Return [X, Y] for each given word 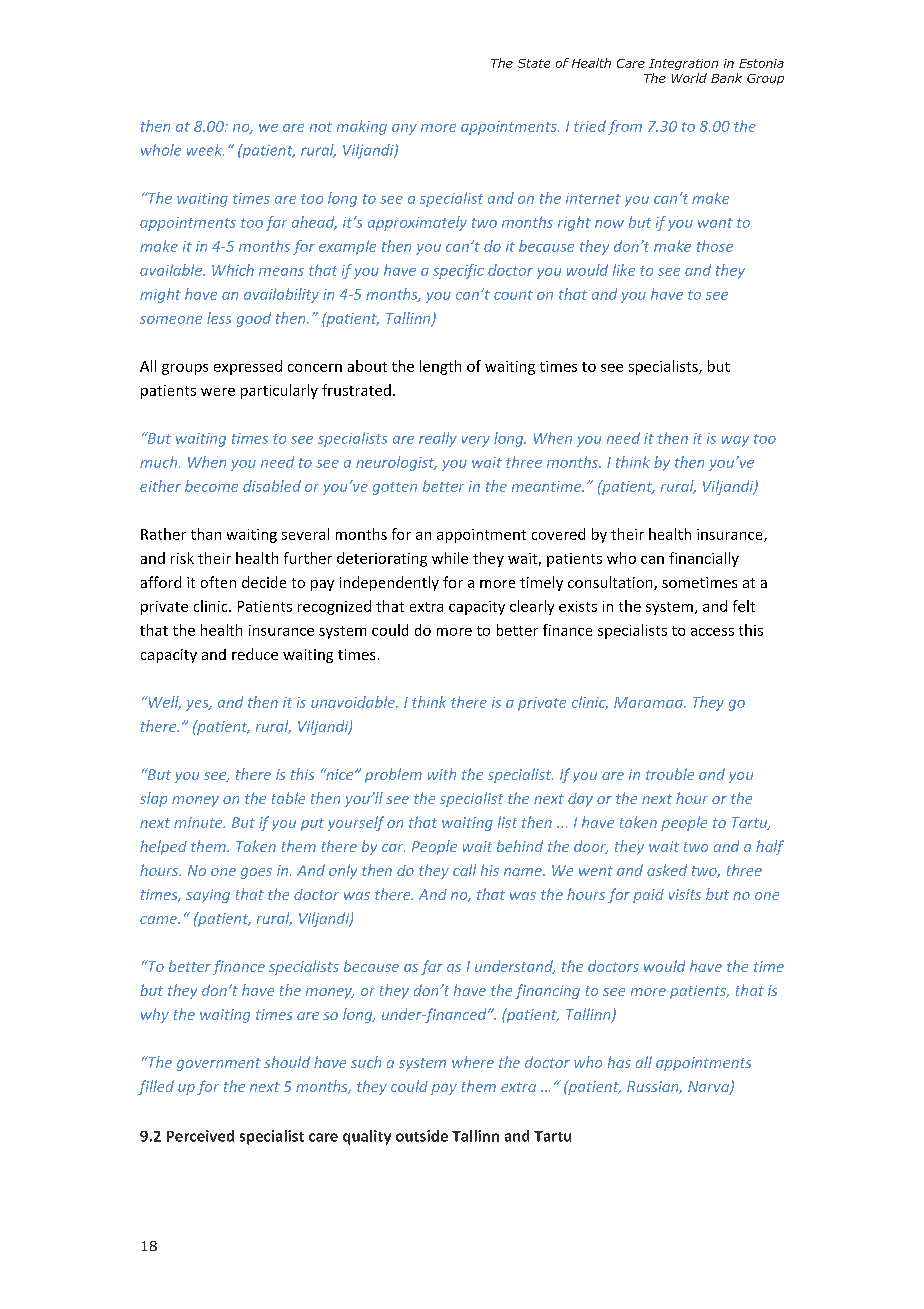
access [712, 632]
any [404, 129]
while [450, 558]
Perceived [200, 1136]
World [689, 78]
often [218, 582]
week [205, 150]
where [473, 1062]
